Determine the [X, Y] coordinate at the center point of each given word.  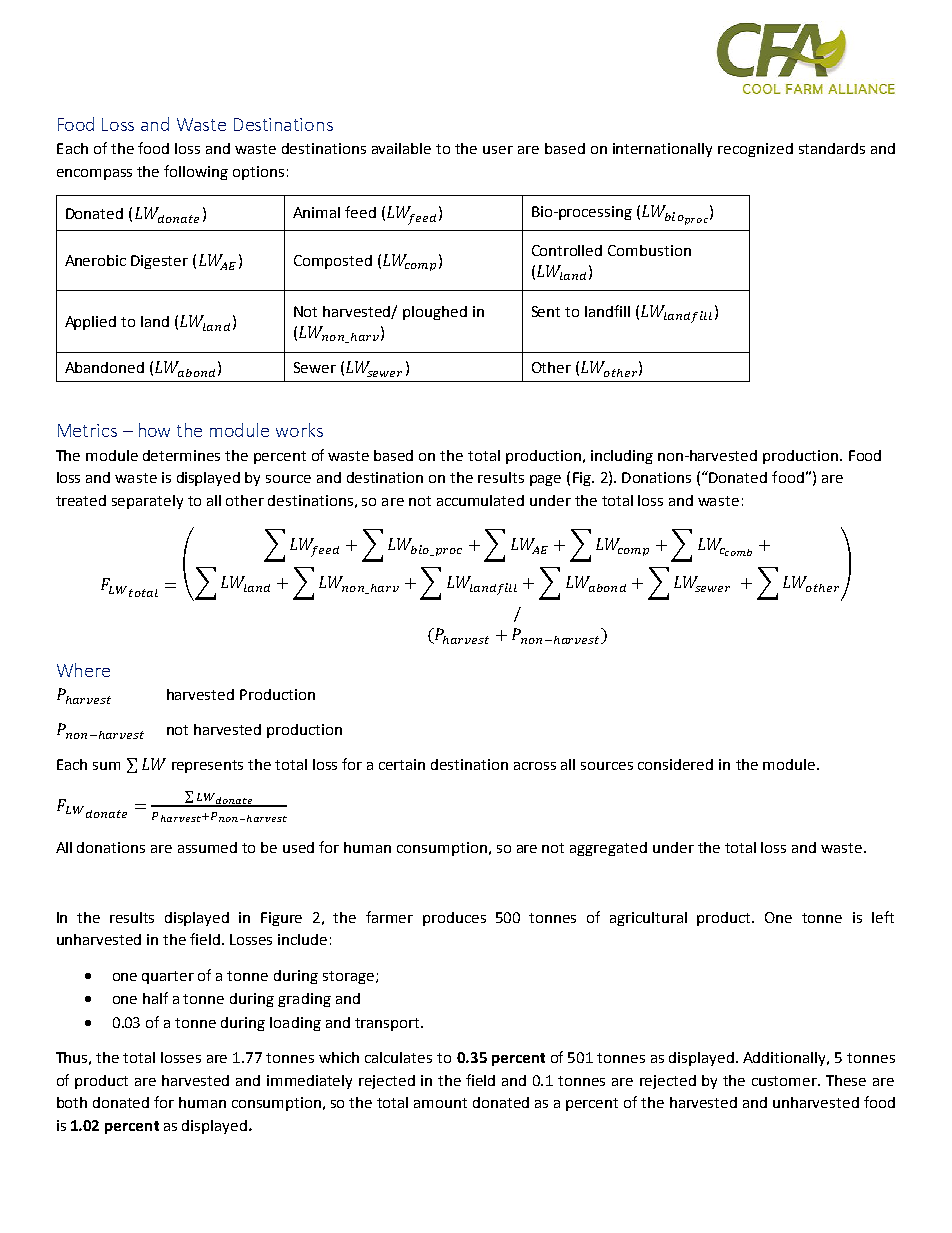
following [196, 172]
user [498, 150]
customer [785, 1081]
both [72, 1102]
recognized [755, 150]
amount [440, 1103]
